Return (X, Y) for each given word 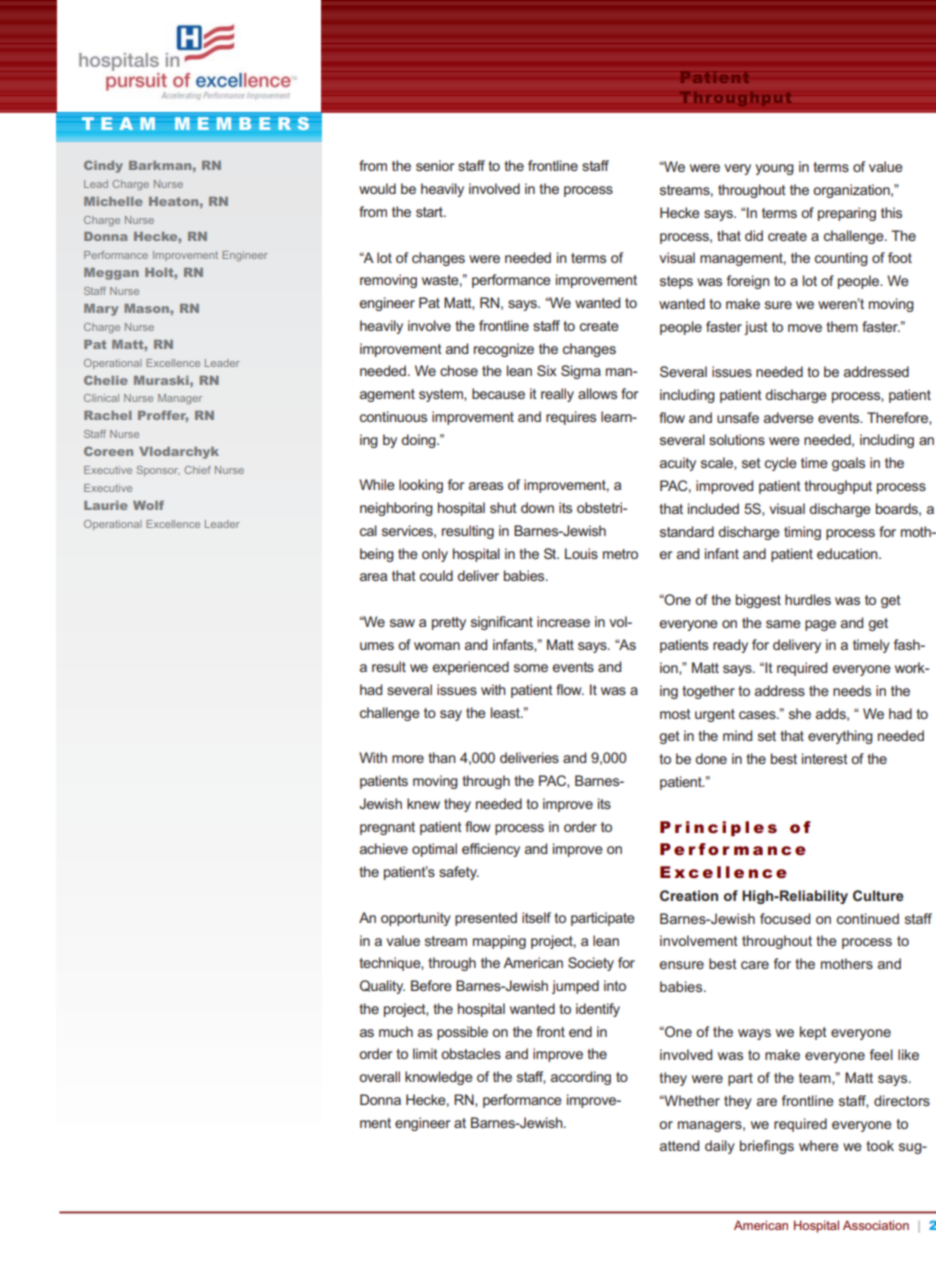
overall (379, 1076)
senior (435, 165)
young (774, 169)
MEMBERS (242, 123)
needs (852, 690)
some (531, 668)
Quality (382, 987)
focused (785, 918)
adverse (789, 417)
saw (402, 623)
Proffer (163, 416)
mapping (499, 942)
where (819, 1145)
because (498, 393)
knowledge (439, 1078)
